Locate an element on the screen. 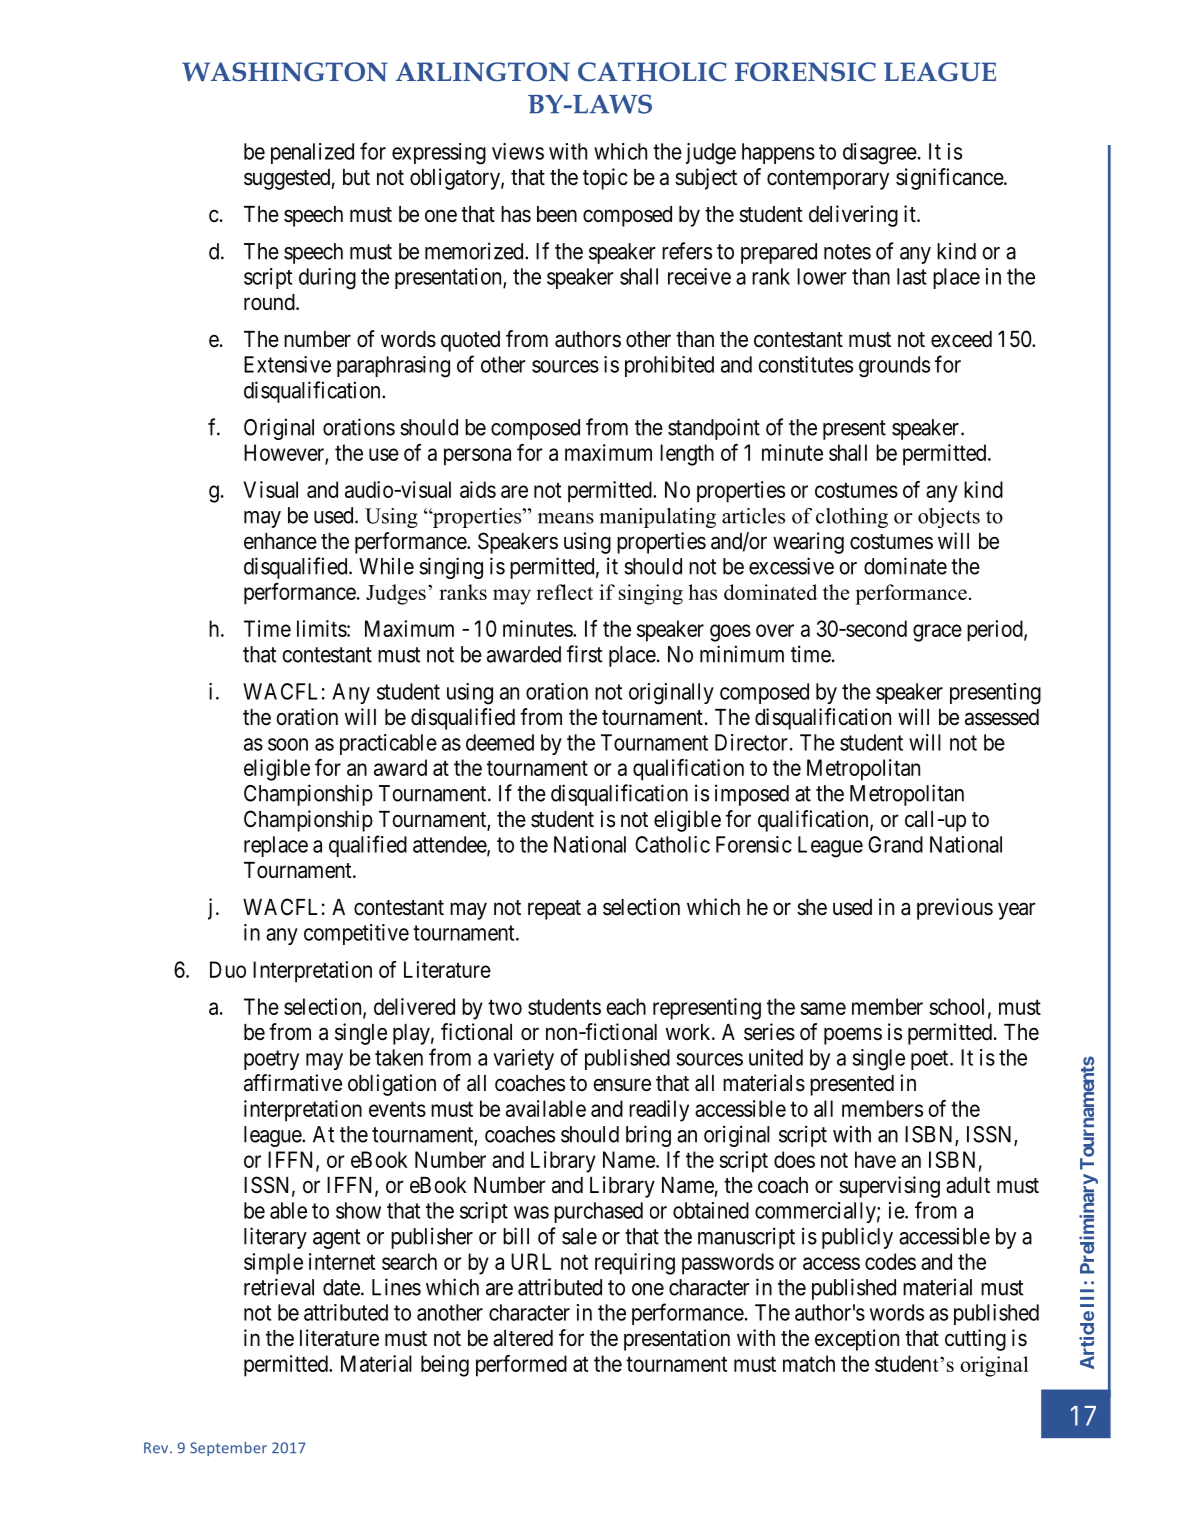 This screenshot has height=1527, width=1180. deemed is located at coordinates (500, 742).
